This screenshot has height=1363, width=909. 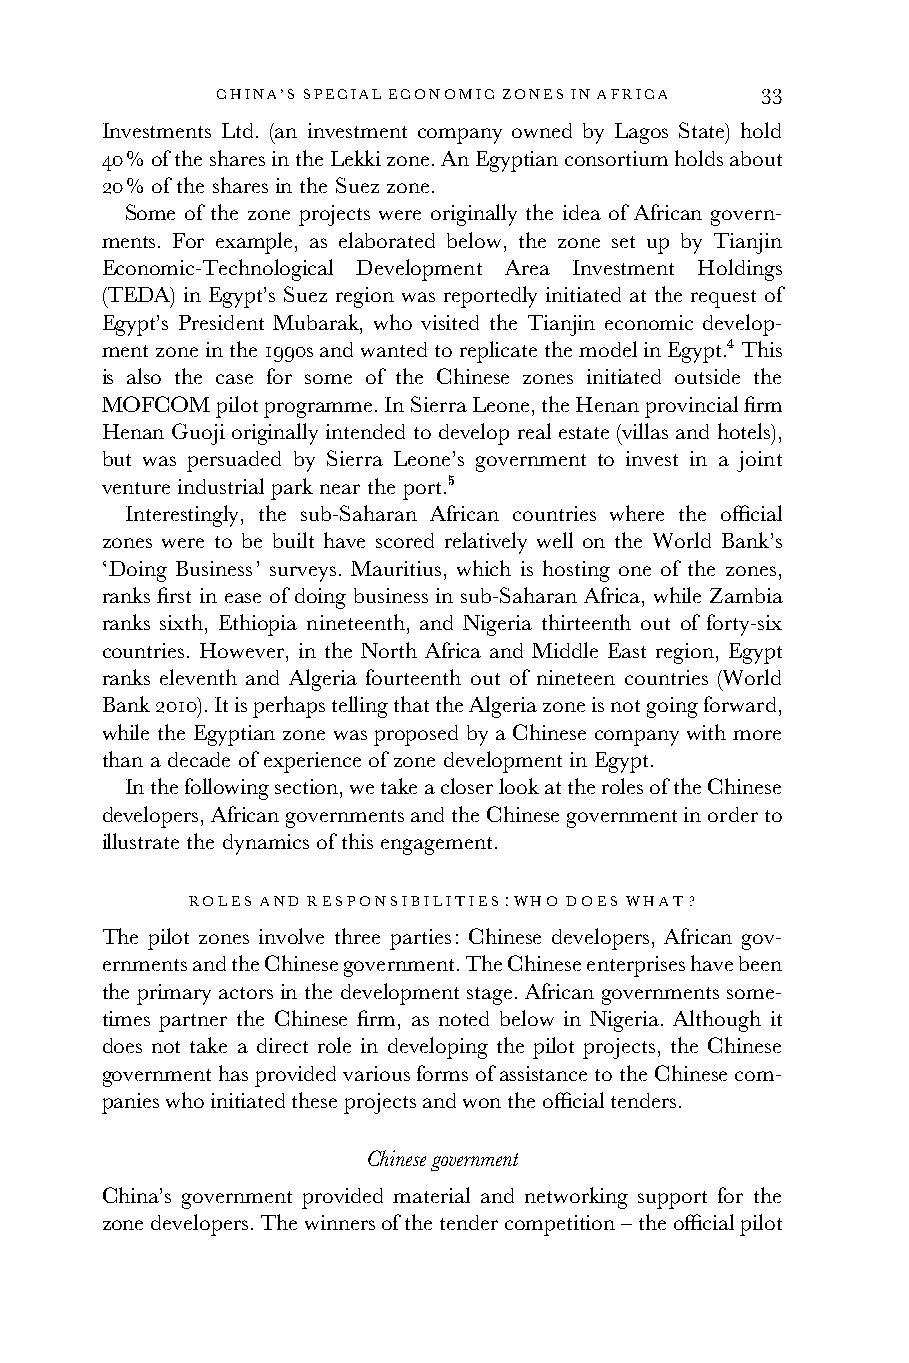 What do you see at coordinates (641, 133) in the screenshot?
I see `Lagos` at bounding box center [641, 133].
